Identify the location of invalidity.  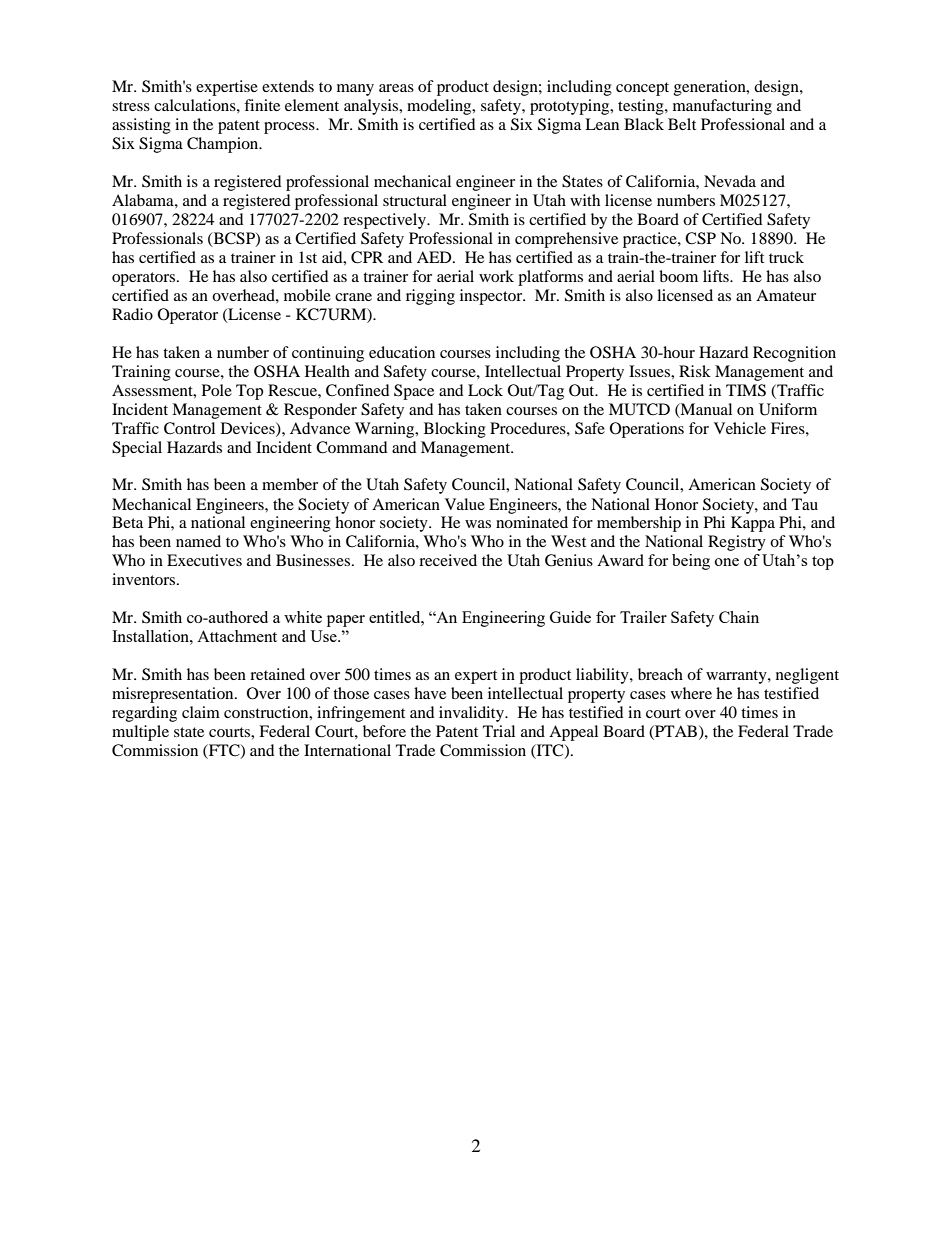
(472, 714).
